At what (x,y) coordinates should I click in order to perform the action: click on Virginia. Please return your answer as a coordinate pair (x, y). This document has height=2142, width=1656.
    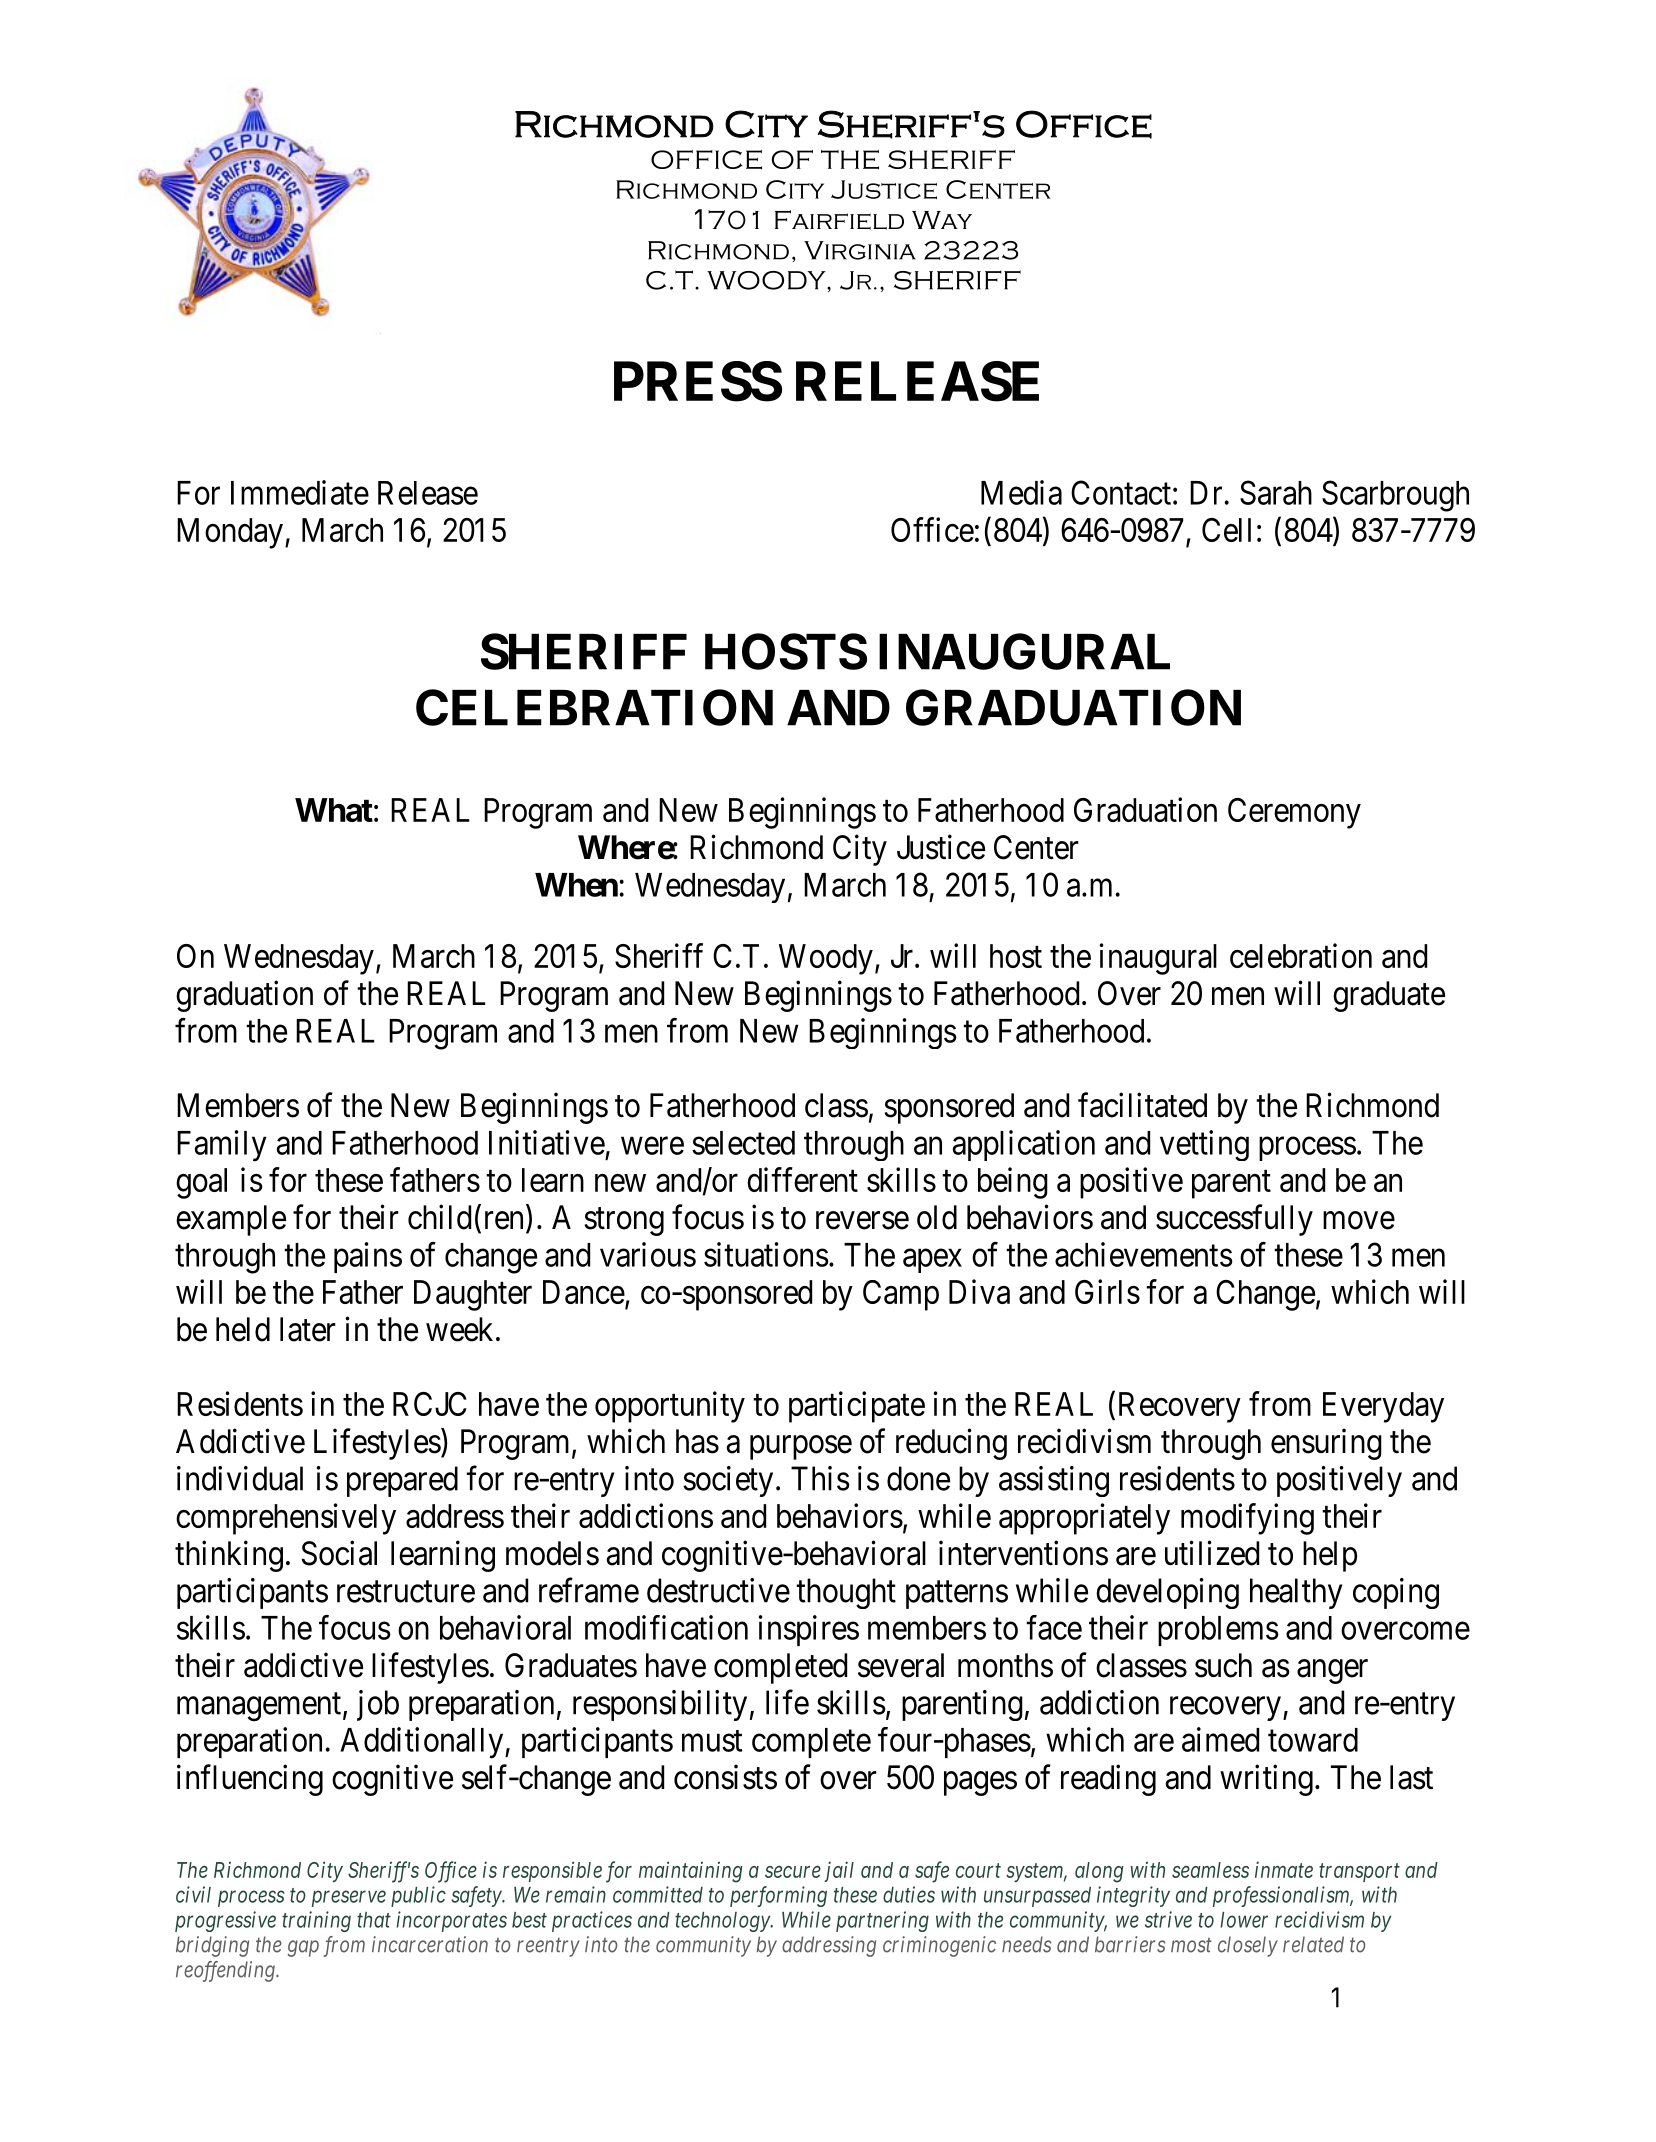
    Looking at the image, I should click on (860, 250).
